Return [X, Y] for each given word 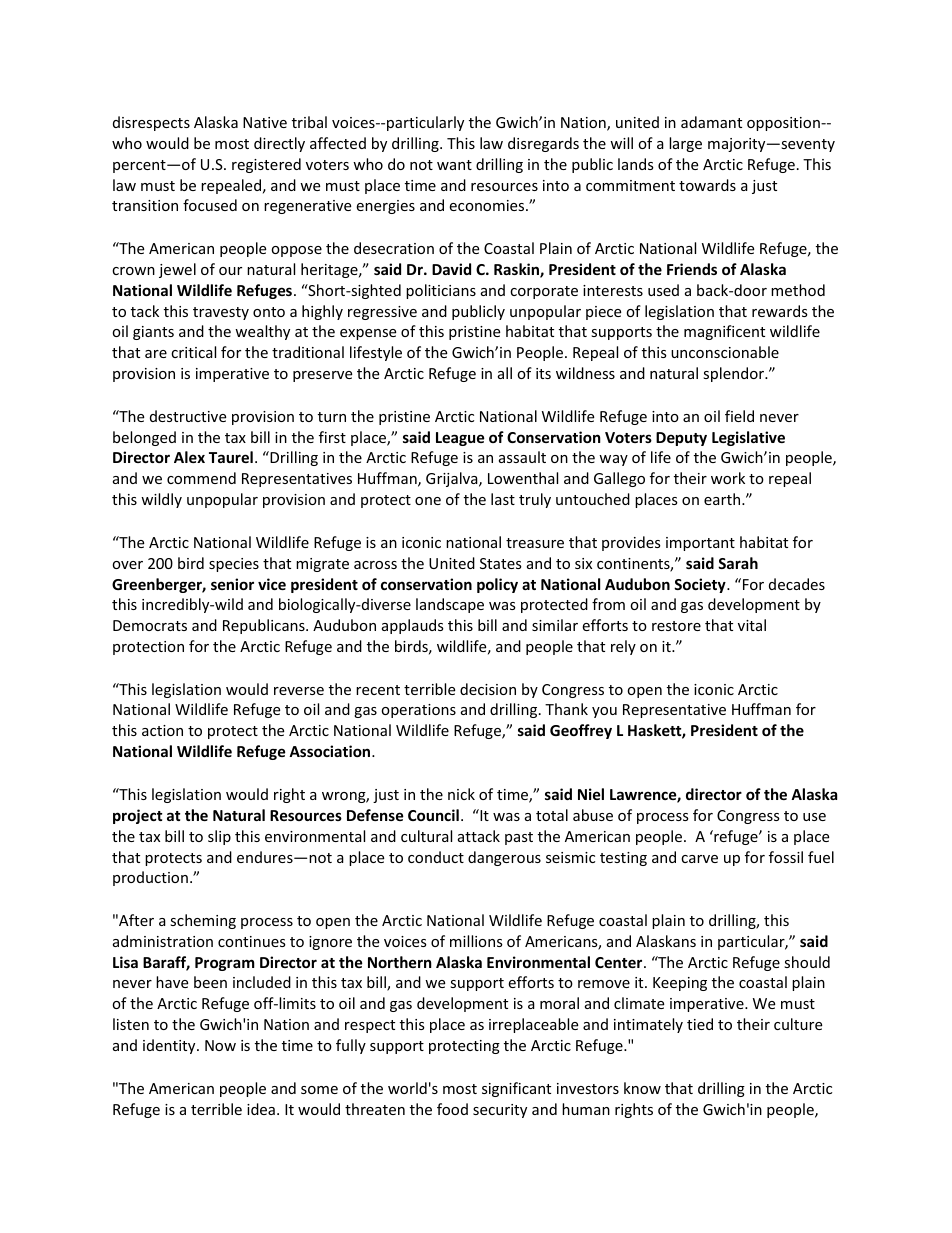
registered [266, 165]
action [162, 730]
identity [170, 1046]
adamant [711, 122]
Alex [189, 457]
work [728, 478]
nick [461, 794]
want [454, 165]
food [452, 1109]
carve [699, 859]
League [460, 439]
